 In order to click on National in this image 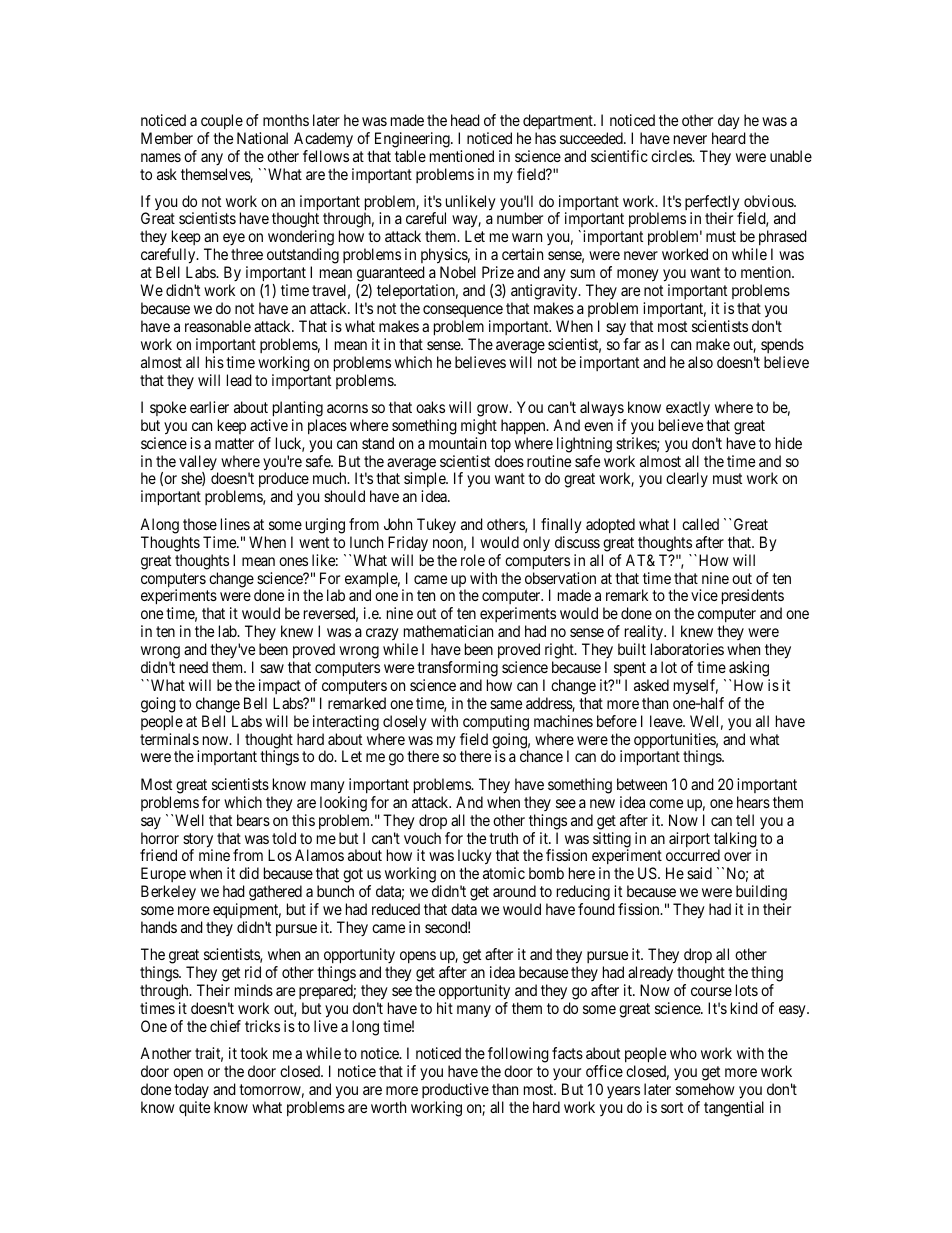, I will do `click(262, 138)`.
